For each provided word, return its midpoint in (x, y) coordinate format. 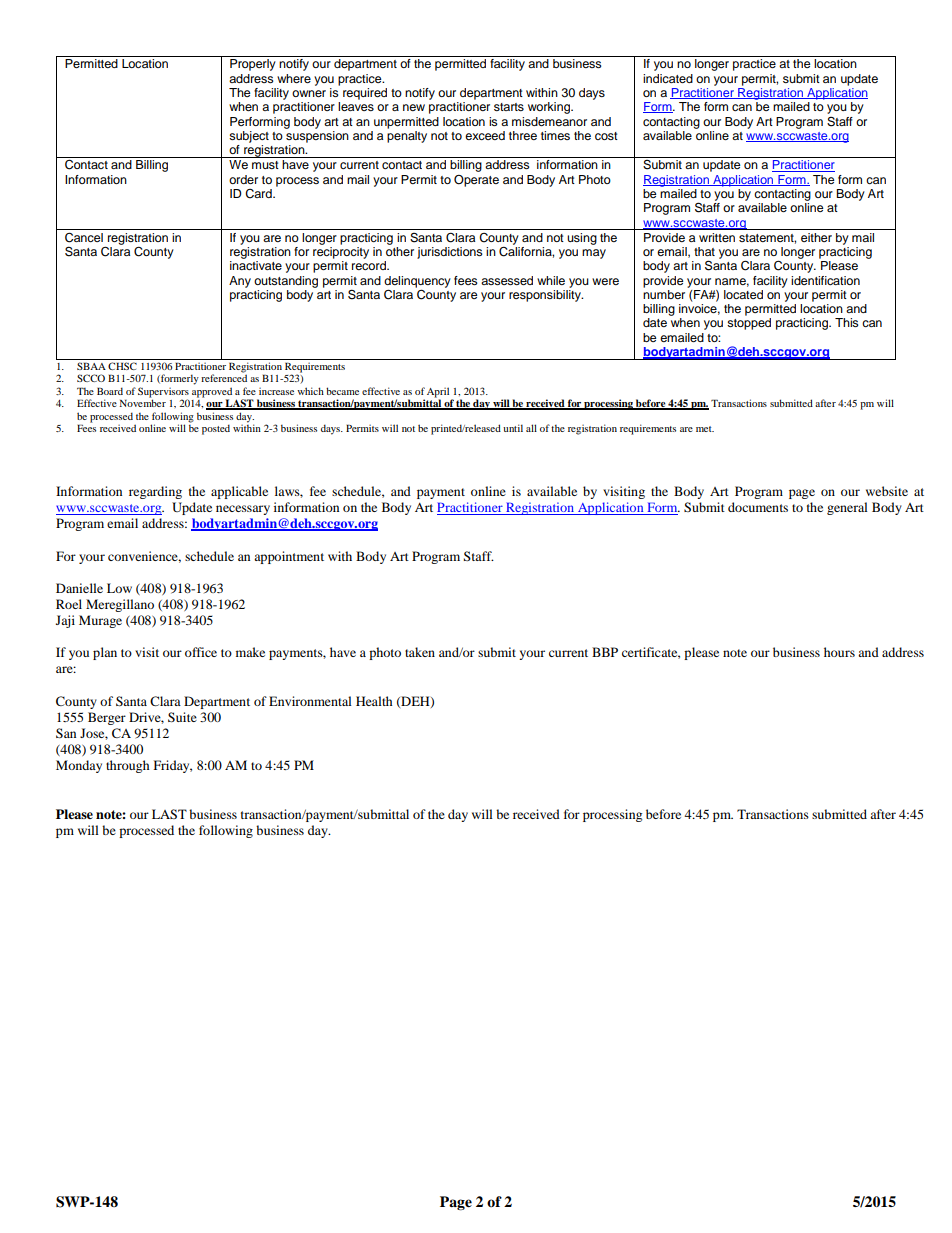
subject (249, 137)
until (513, 428)
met (705, 429)
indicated (668, 78)
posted (216, 429)
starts (509, 107)
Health (374, 701)
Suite (182, 717)
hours (839, 652)
